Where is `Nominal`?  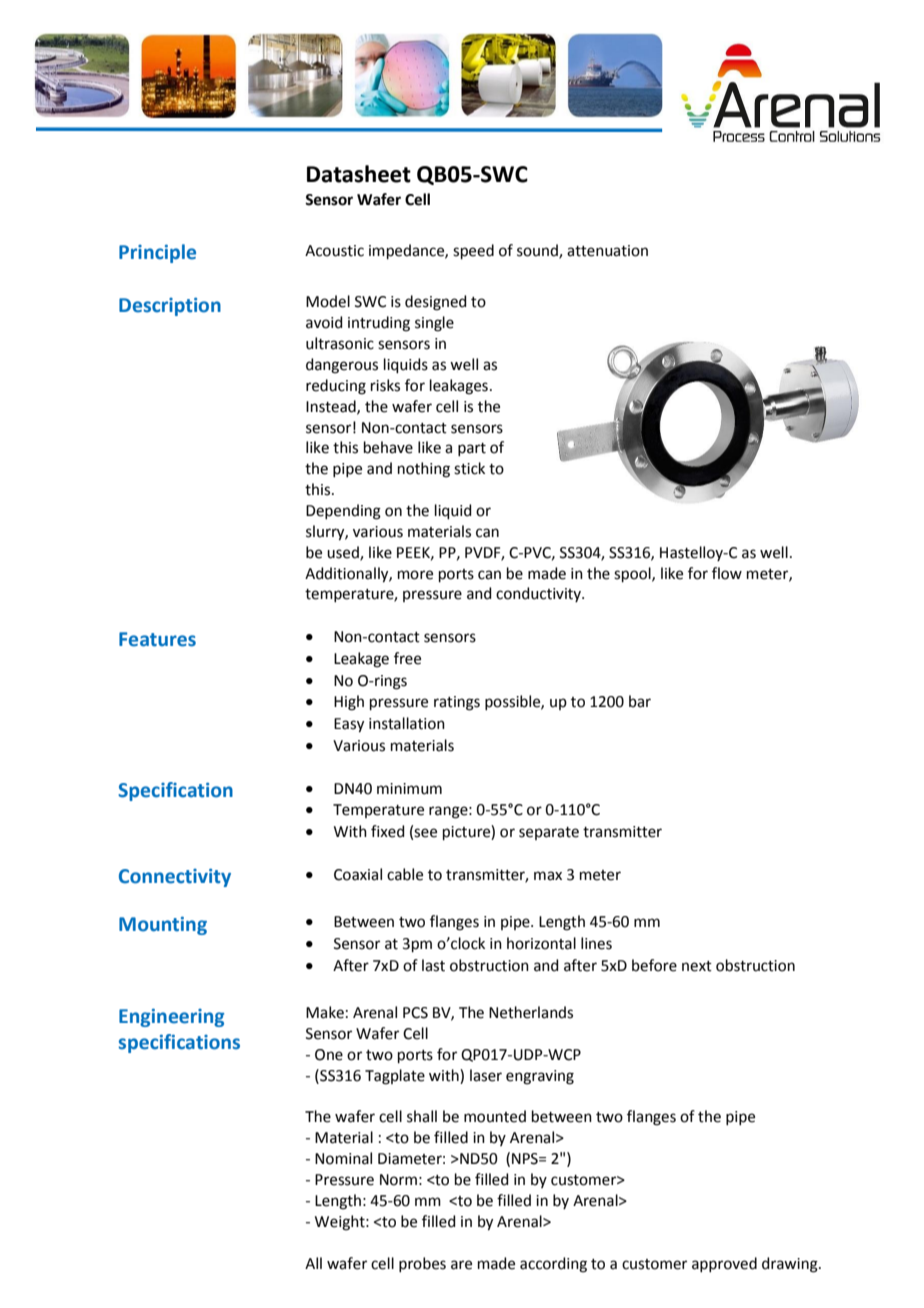 Nominal is located at coordinates (343, 1158).
